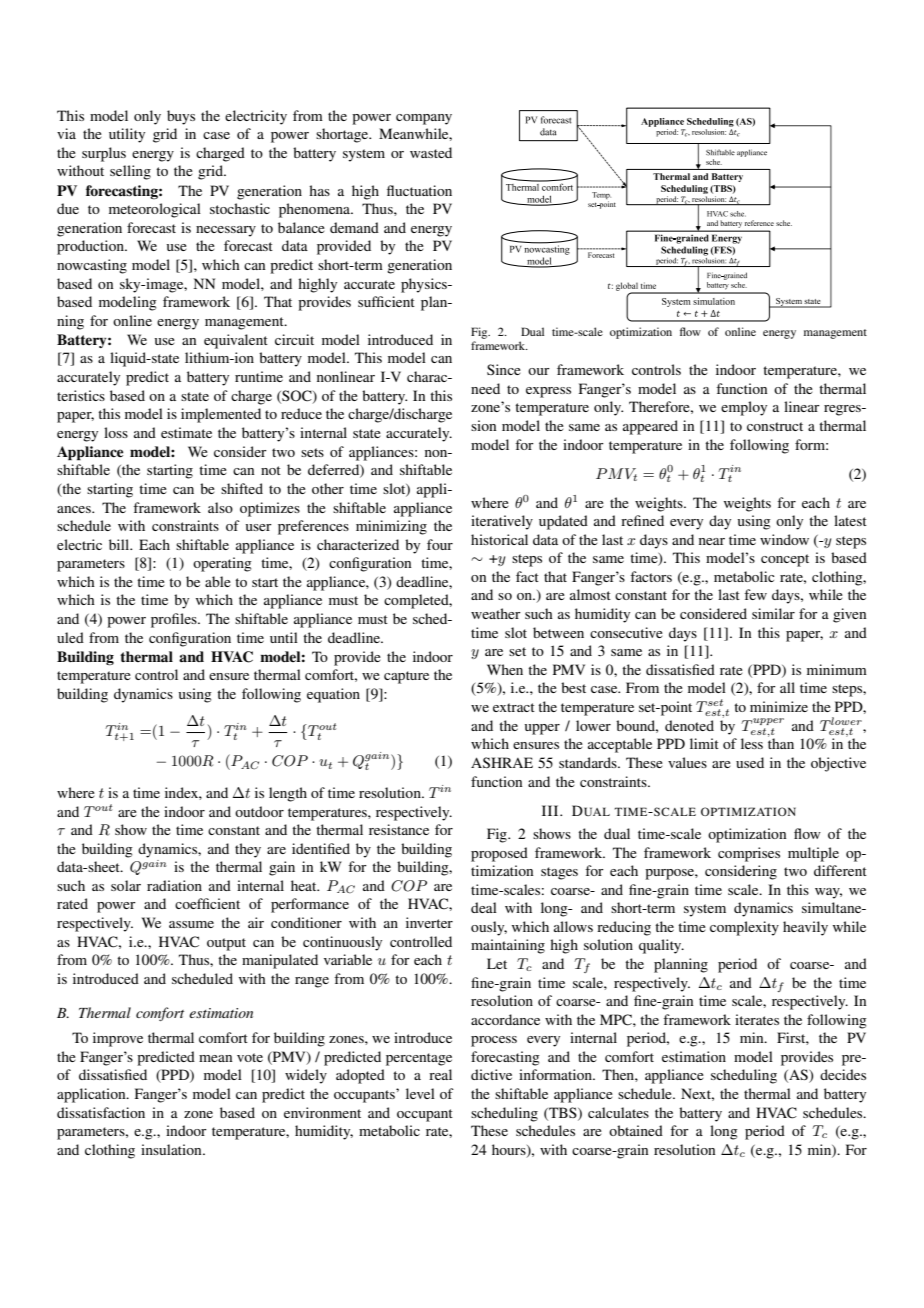 This screenshot has height=1308, width=924. Describe the element at coordinates (431, 152) in the screenshot. I see `wasted` at that location.
